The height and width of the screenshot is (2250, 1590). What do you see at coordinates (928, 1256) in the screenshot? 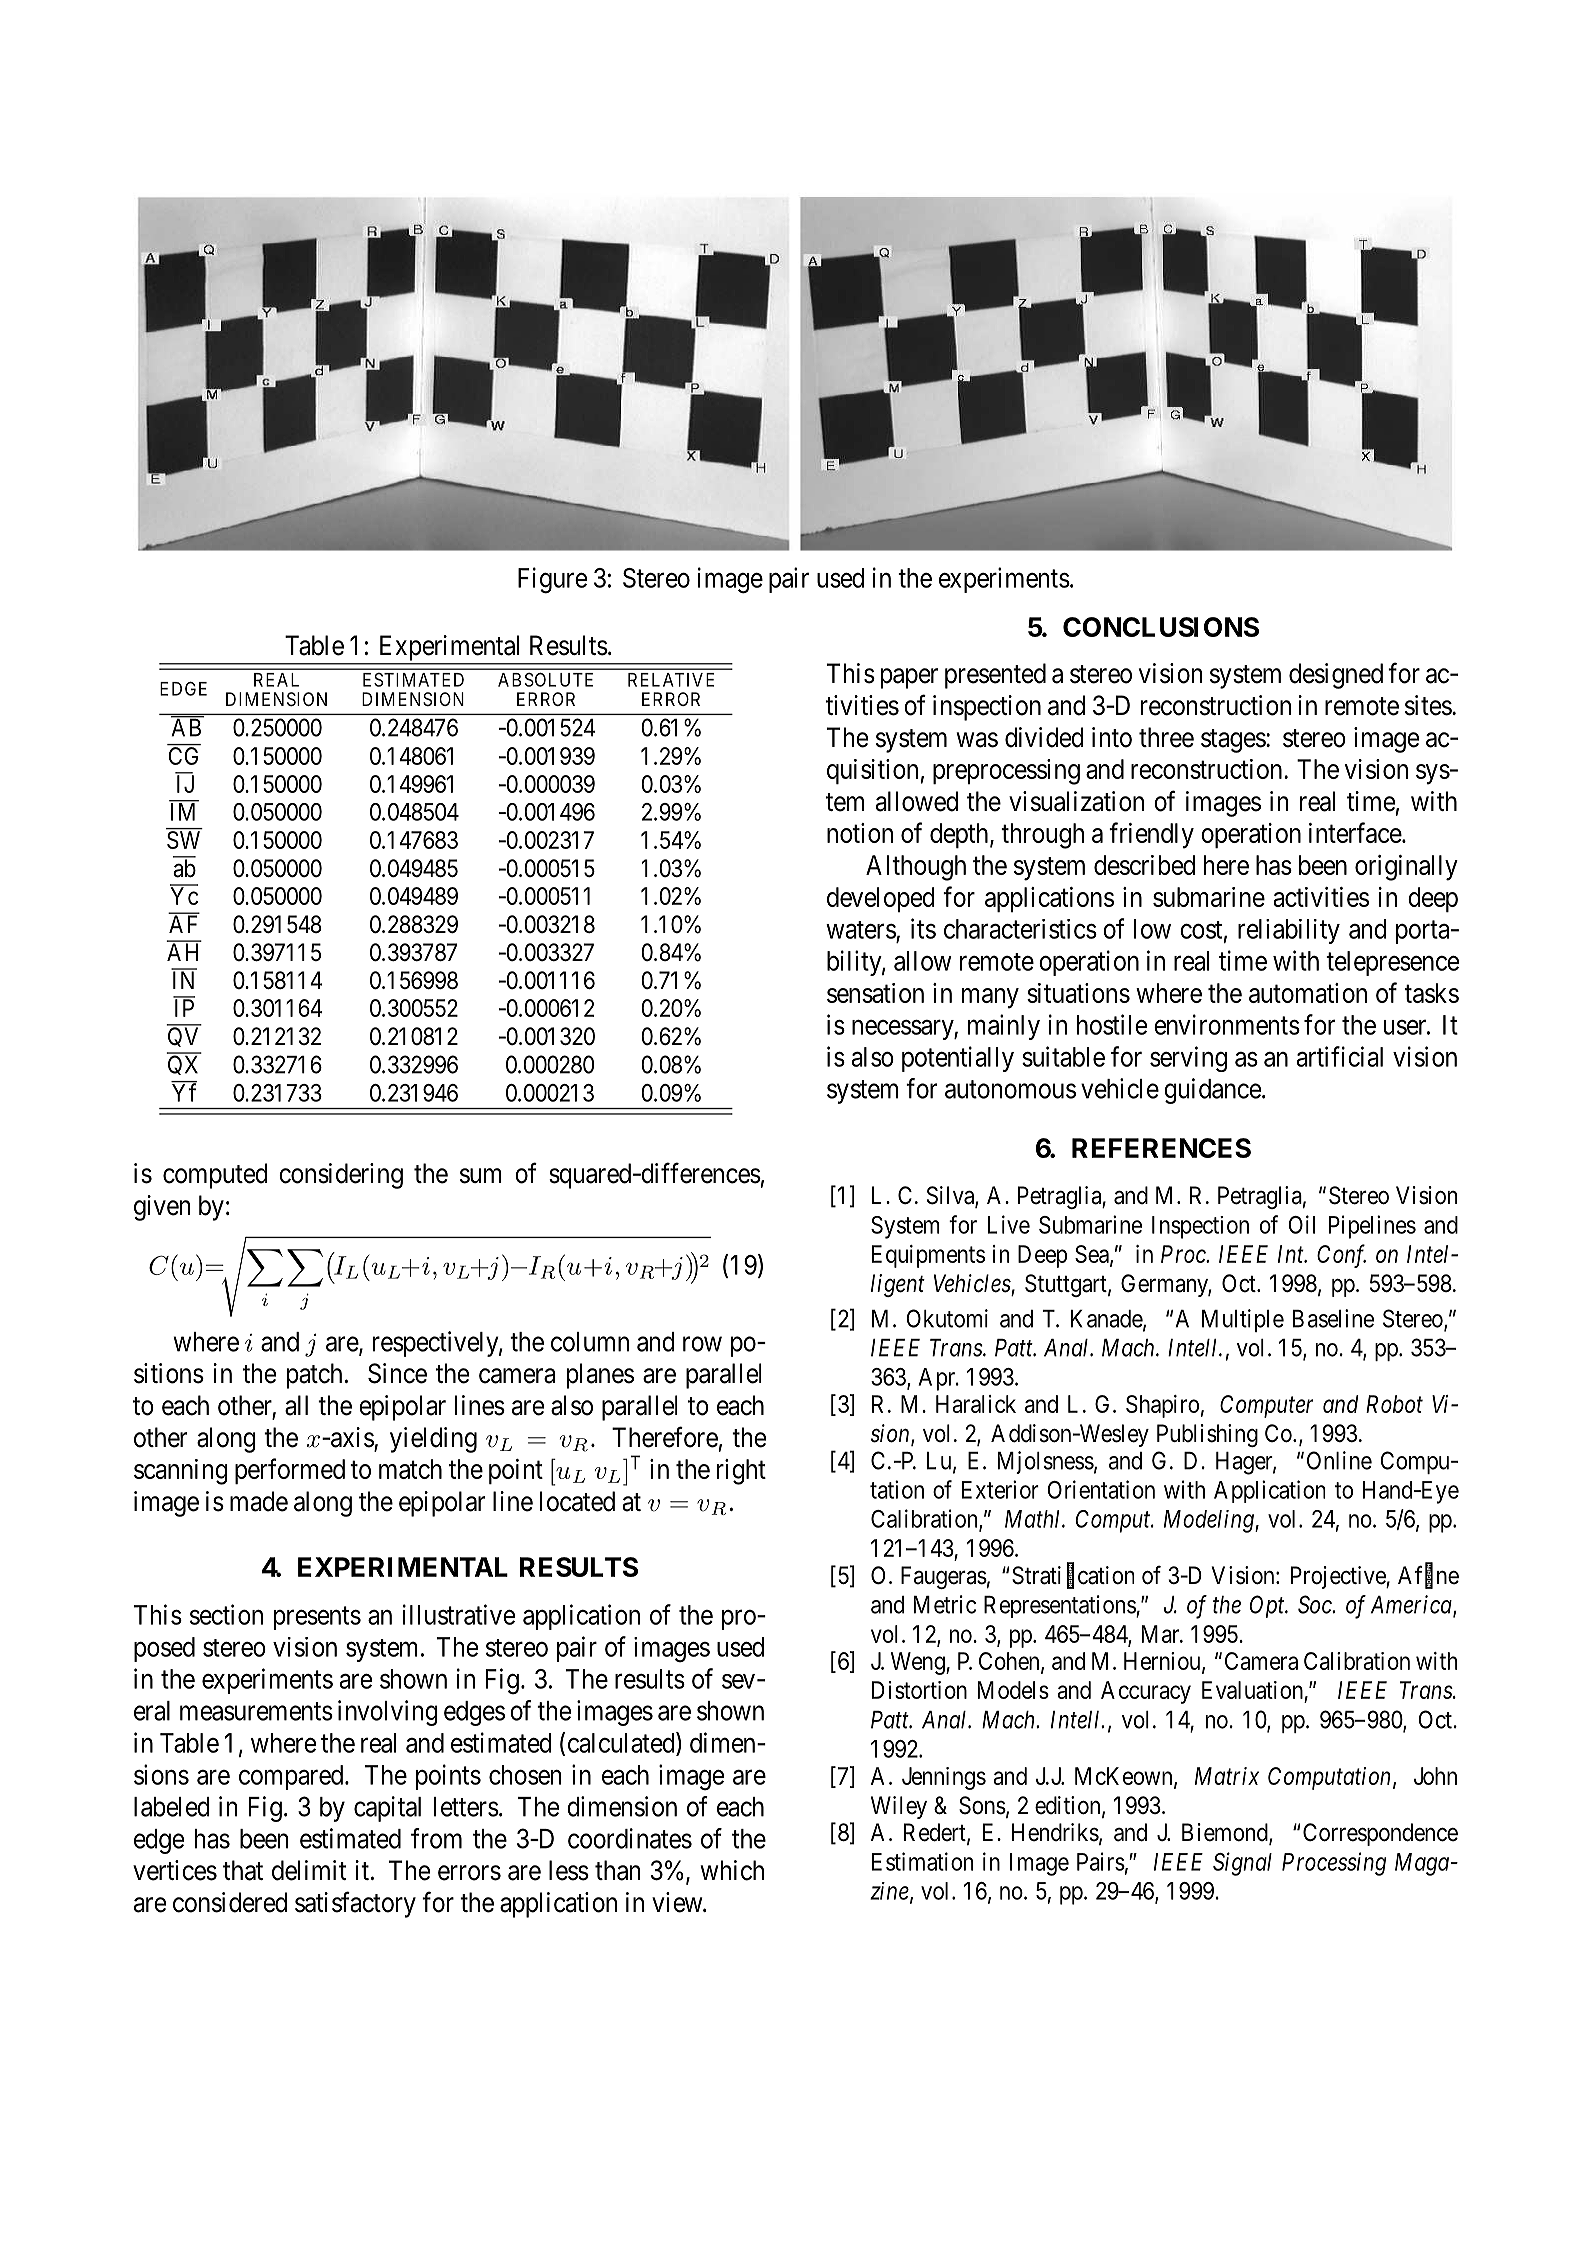
I see `Equipments` at bounding box center [928, 1256].
